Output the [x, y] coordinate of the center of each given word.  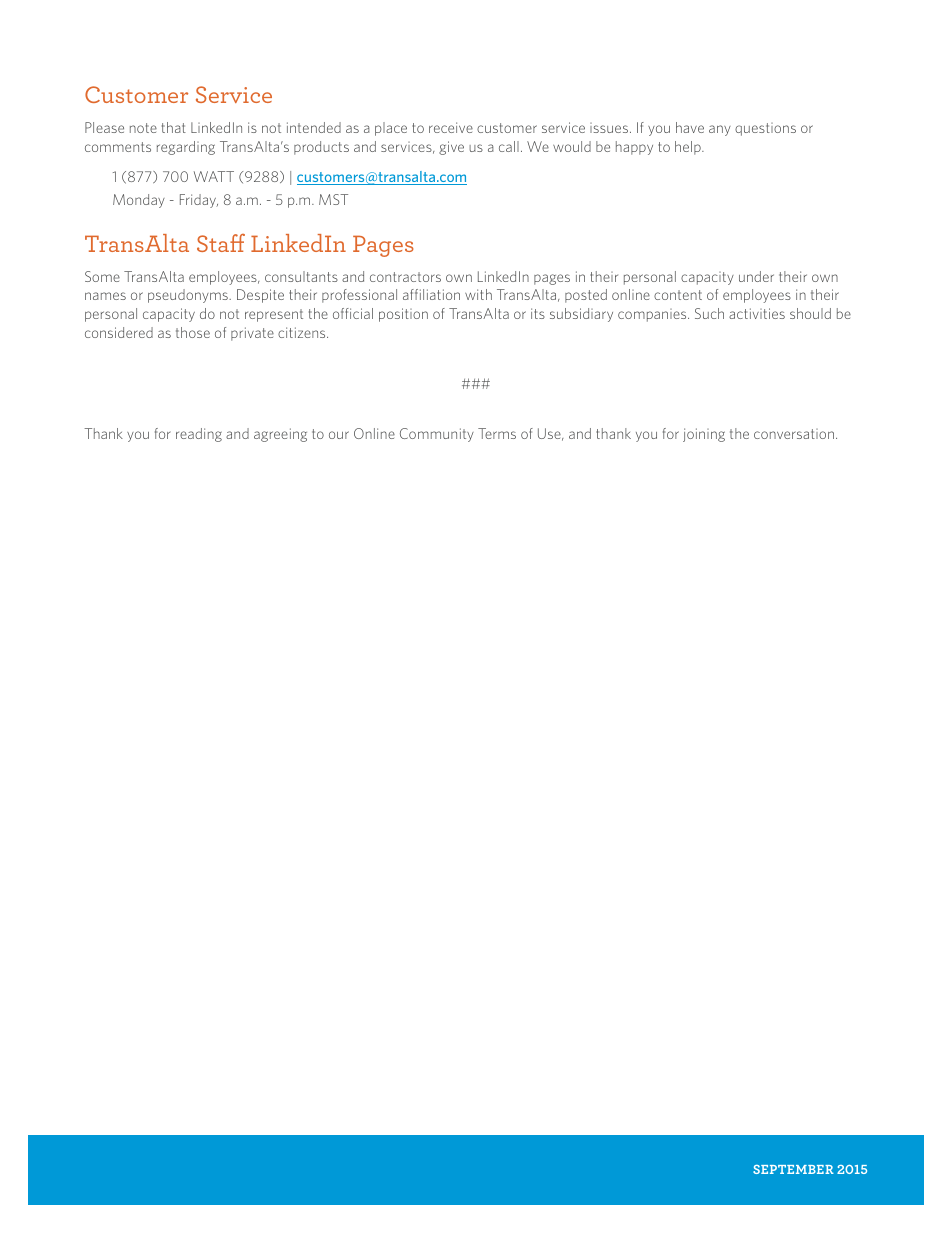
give [451, 148]
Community [437, 435]
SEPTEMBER [793, 1169]
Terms [497, 433]
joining [704, 435]
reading [199, 435]
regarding [186, 148]
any [720, 130]
